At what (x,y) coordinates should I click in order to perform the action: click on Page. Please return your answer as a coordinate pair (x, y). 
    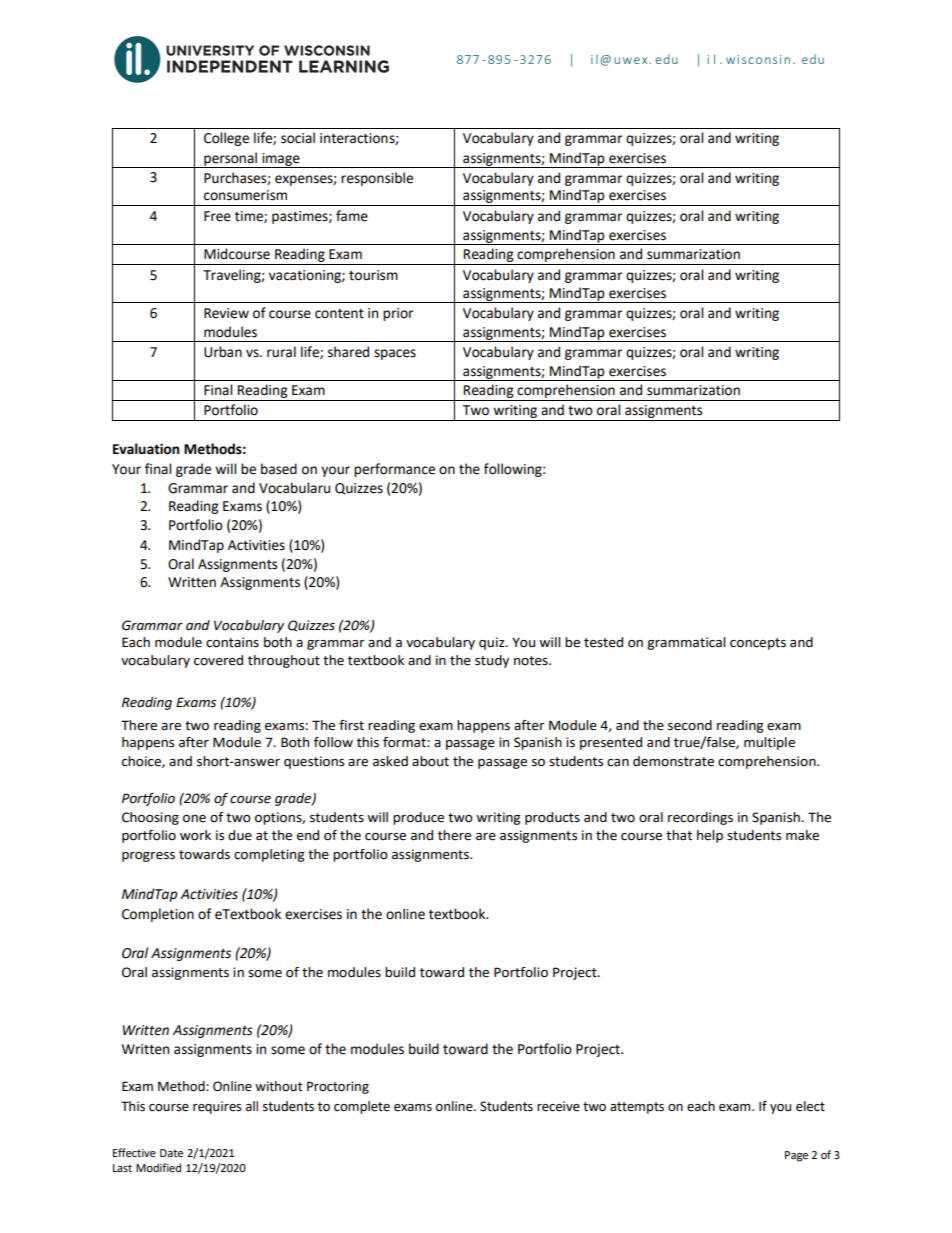
    Looking at the image, I should click on (796, 1156).
